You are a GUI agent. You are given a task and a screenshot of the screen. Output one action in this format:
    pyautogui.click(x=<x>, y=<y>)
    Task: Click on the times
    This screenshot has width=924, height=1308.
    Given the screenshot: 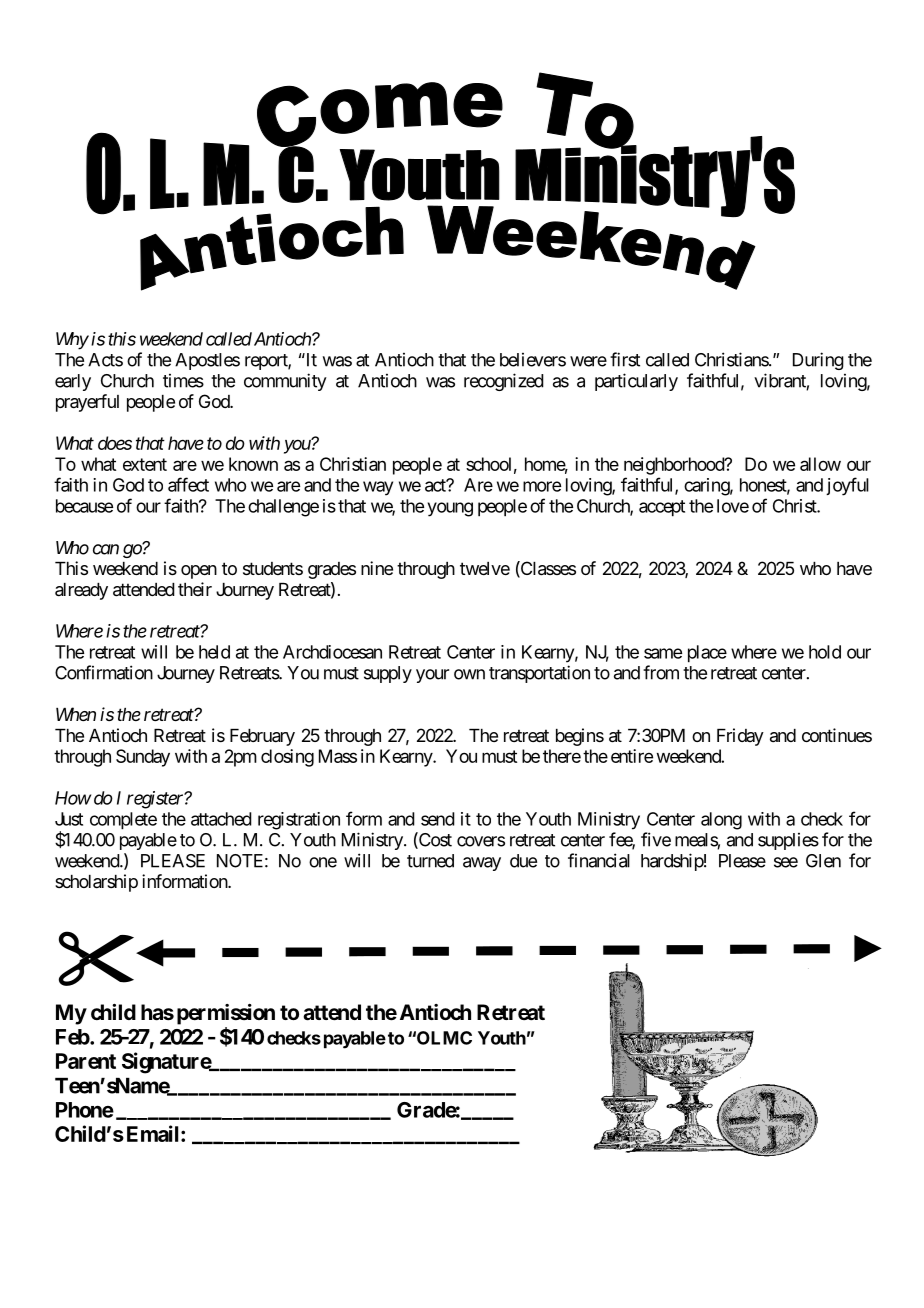 What is the action you would take?
    pyautogui.click(x=183, y=381)
